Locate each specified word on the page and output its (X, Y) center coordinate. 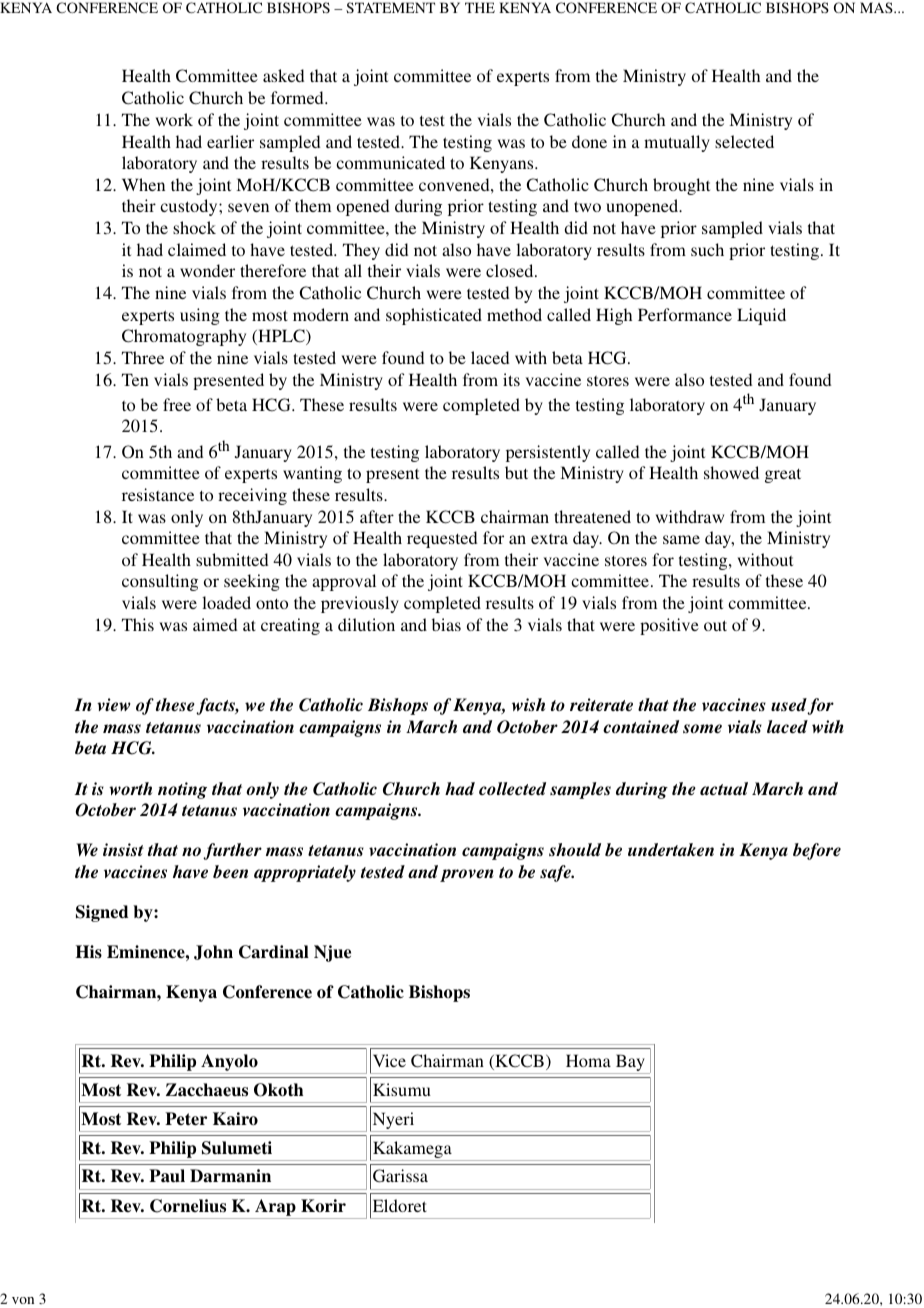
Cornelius (188, 1206)
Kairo (235, 1119)
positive (669, 626)
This (138, 624)
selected (744, 141)
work (174, 119)
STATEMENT (390, 7)
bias (446, 624)
